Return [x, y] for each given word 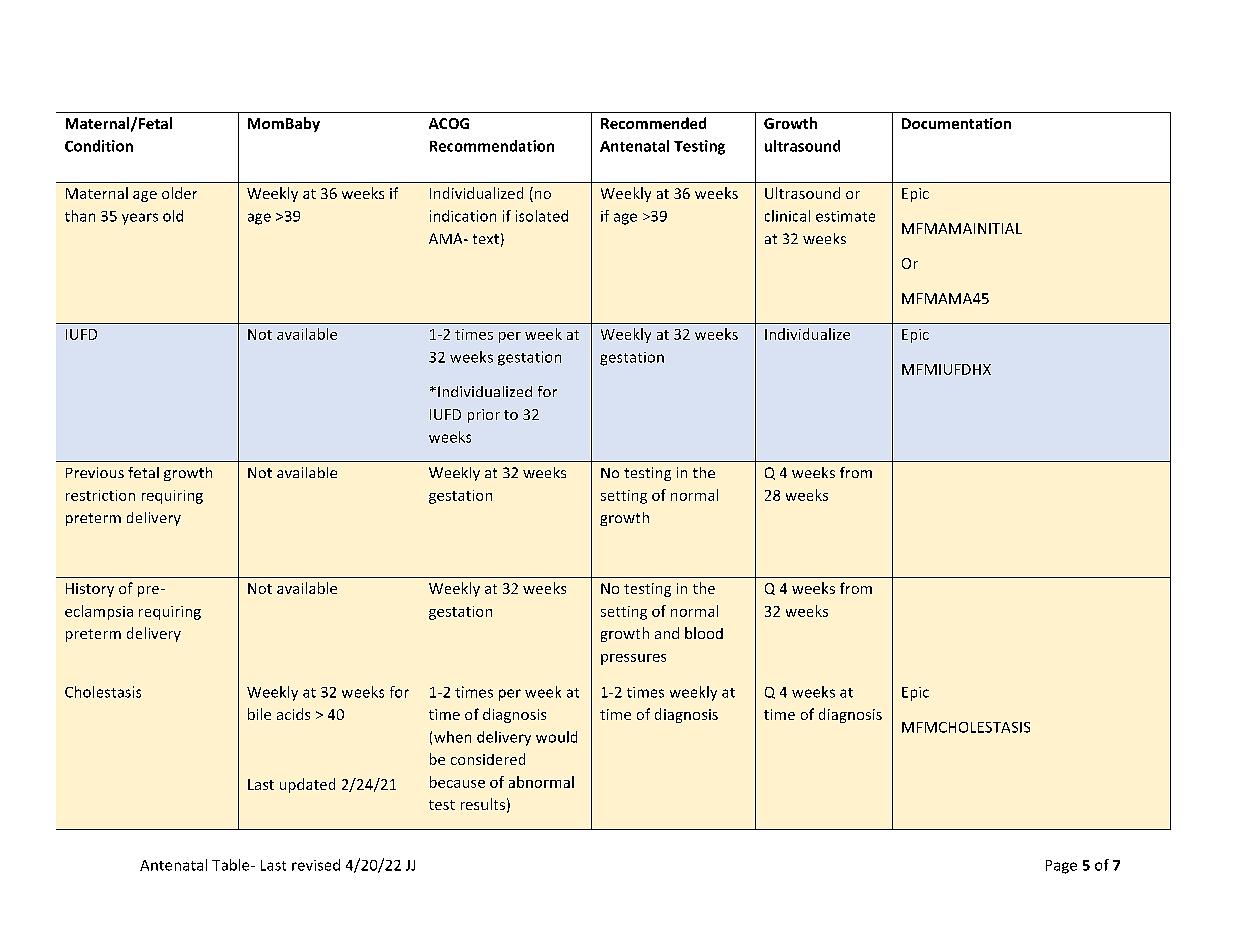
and [667, 633]
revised [316, 865]
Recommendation [492, 146]
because [457, 782]
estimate [845, 216]
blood [704, 633]
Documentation [956, 123]
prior [484, 416]
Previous [95, 472]
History [90, 590]
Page [1061, 867]
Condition [99, 146]
